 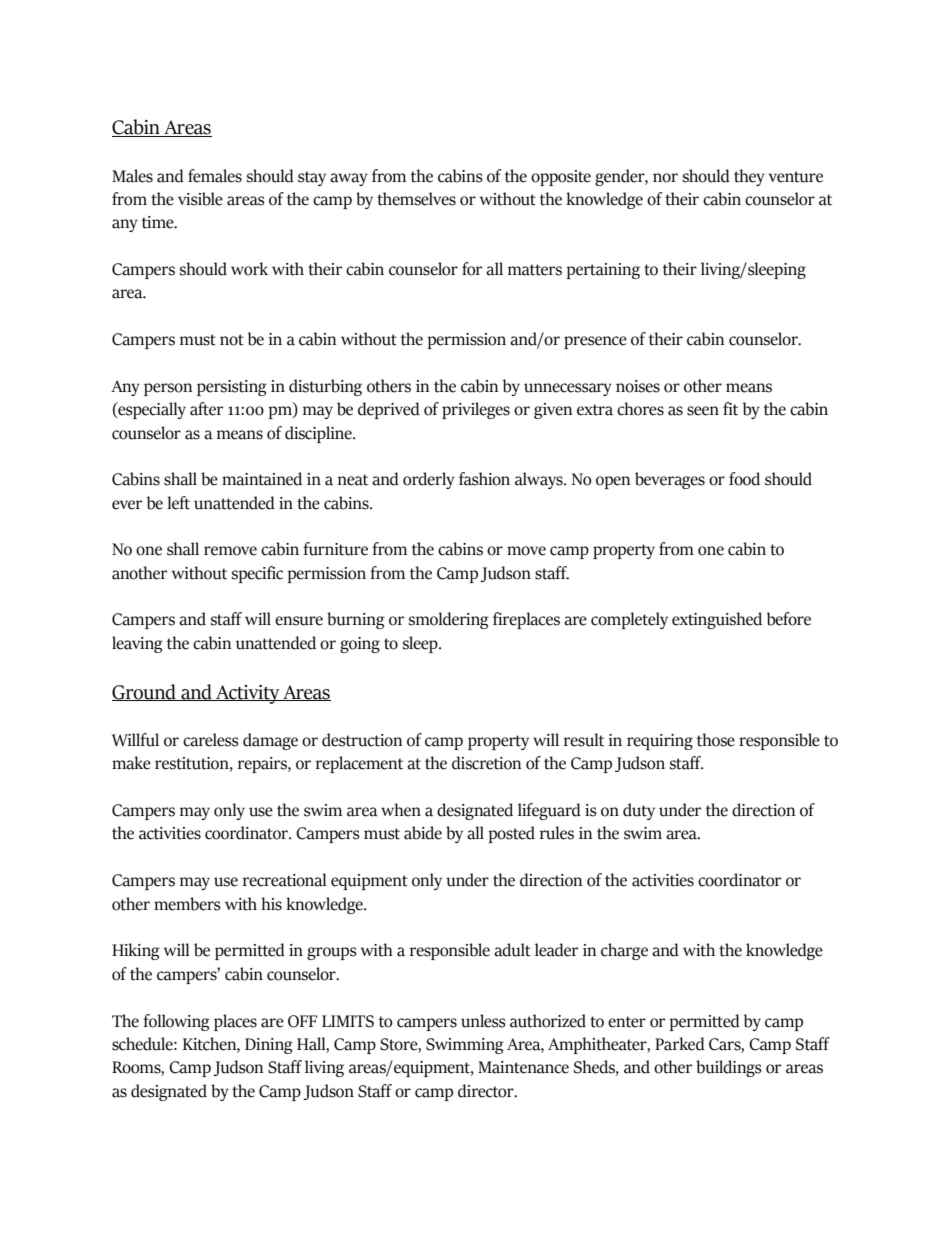 What do you see at coordinates (486, 763) in the screenshot?
I see `discretion` at bounding box center [486, 763].
